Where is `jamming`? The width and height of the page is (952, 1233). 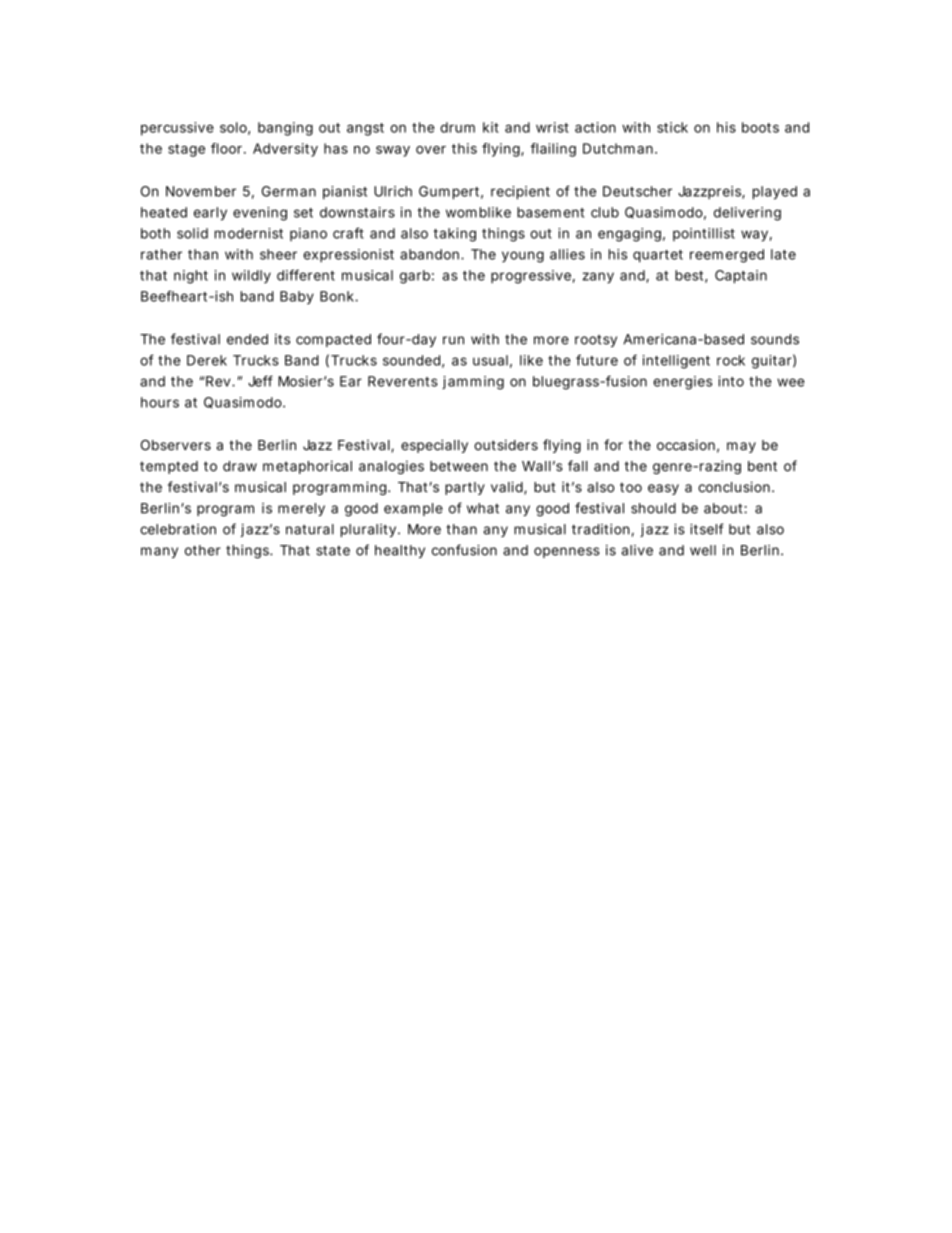 jamming is located at coordinates (473, 383).
